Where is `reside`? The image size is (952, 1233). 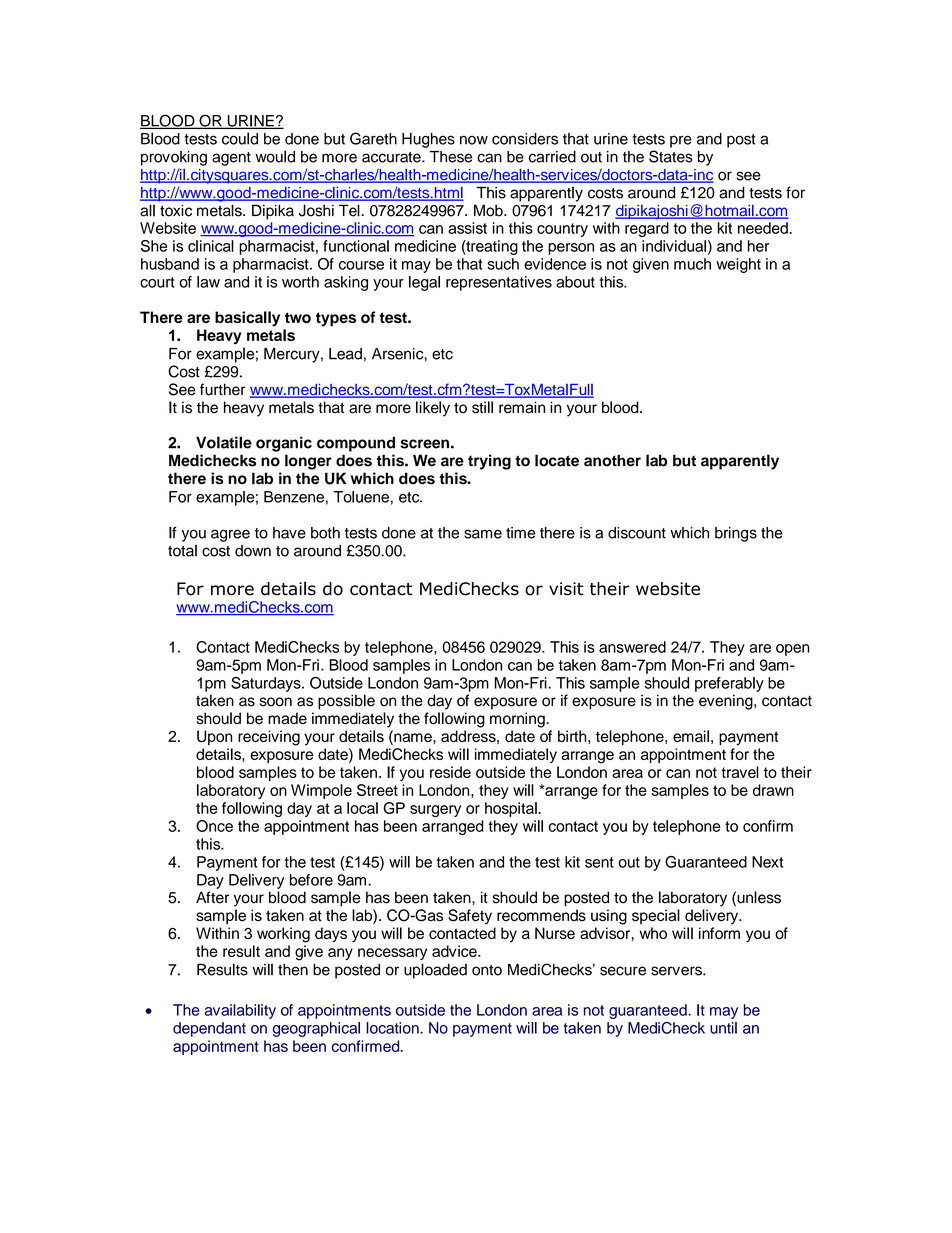
reside is located at coordinates (450, 772).
